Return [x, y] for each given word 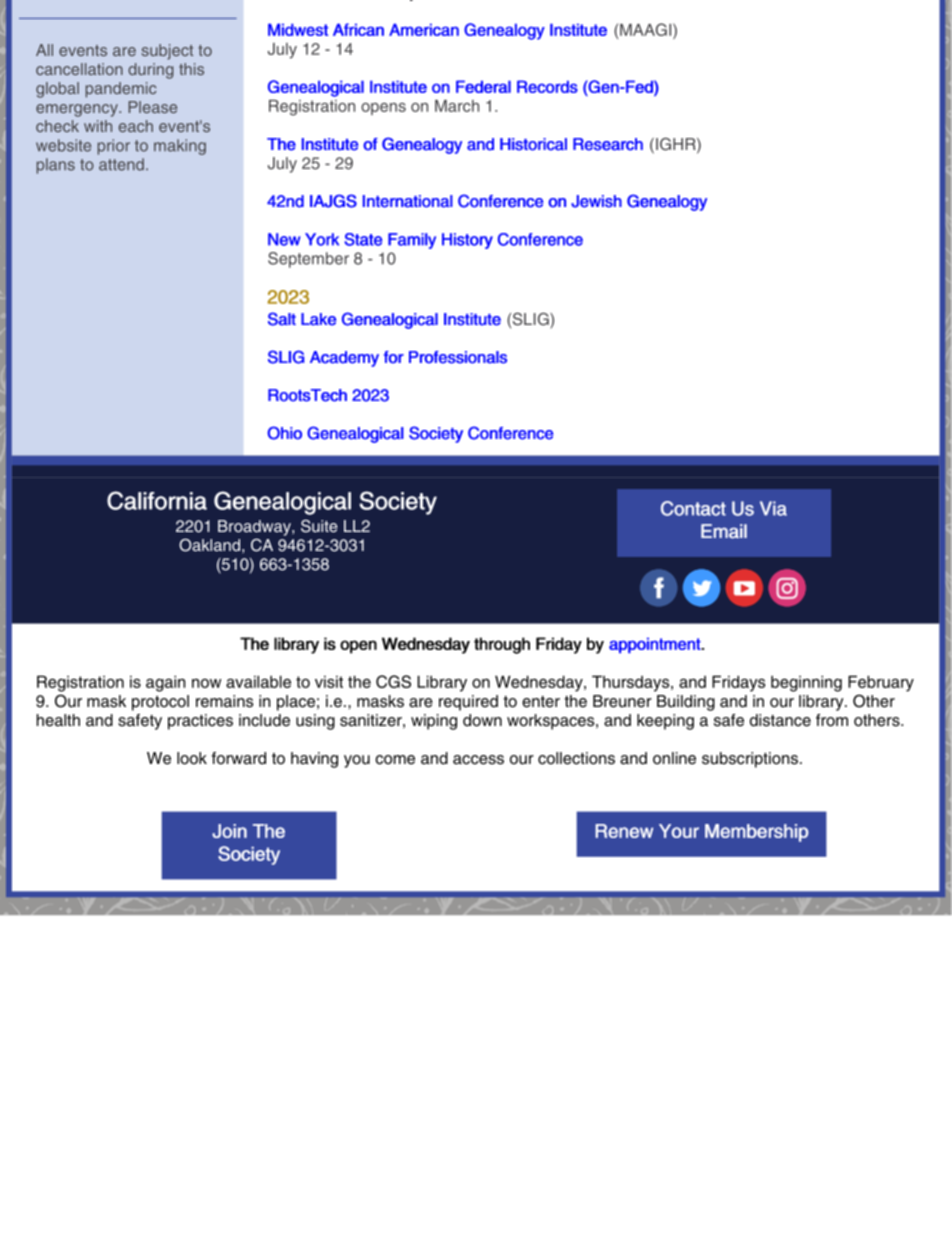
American [424, 29]
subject [167, 52]
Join [229, 831]
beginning [806, 683]
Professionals [458, 357]
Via [773, 508]
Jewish [596, 201]
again [165, 683]
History [467, 241]
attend [121, 164]
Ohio [284, 433]
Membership [757, 833]
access [478, 760]
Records [547, 86]
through [502, 645]
